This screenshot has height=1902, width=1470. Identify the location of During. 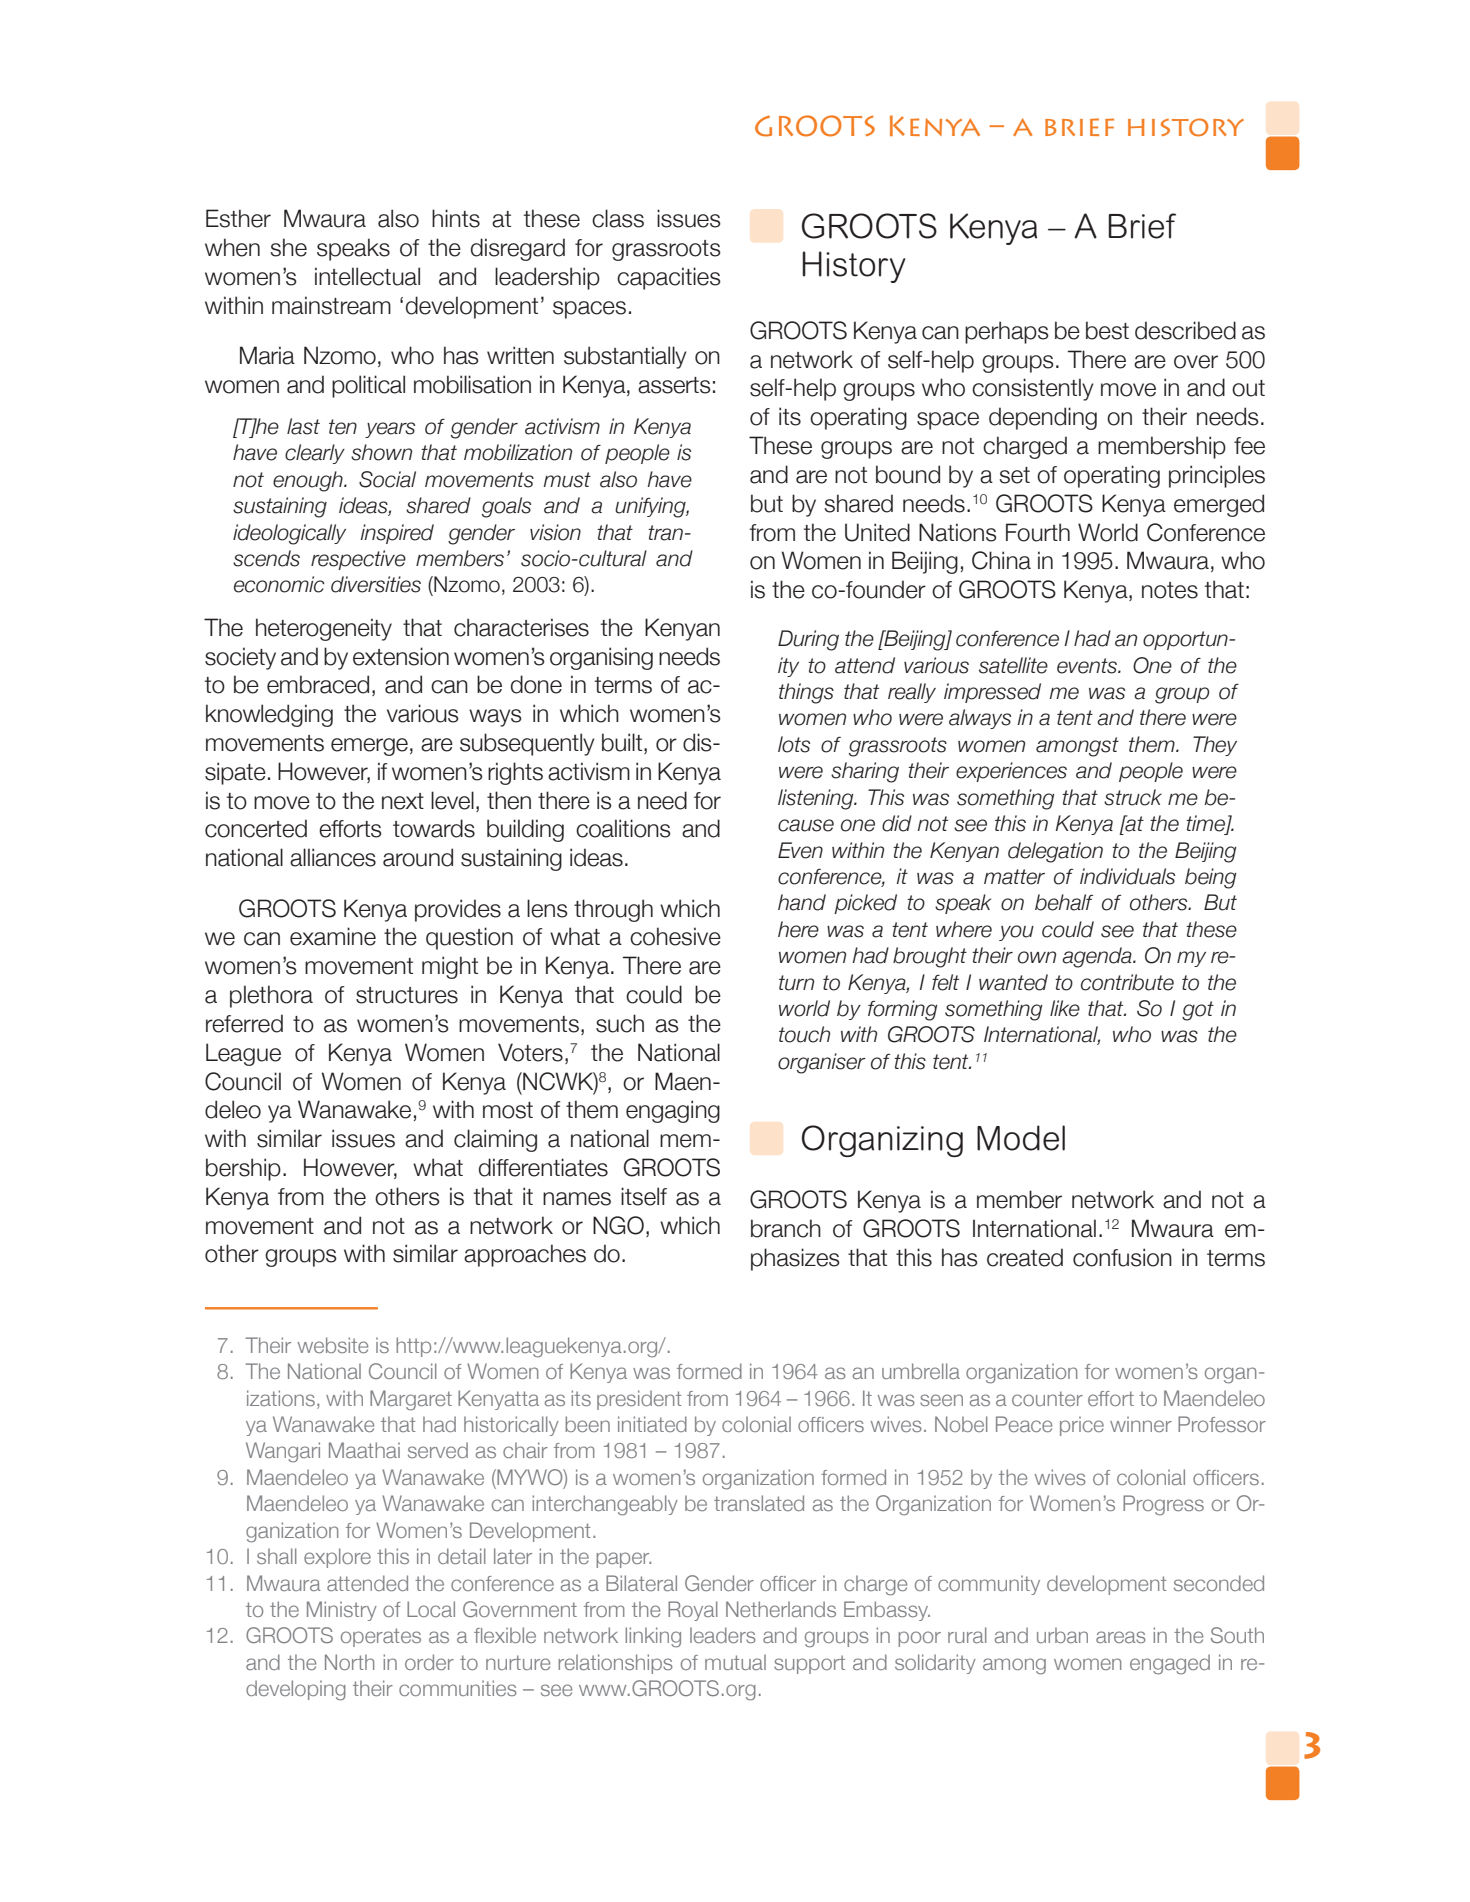
(808, 640).
